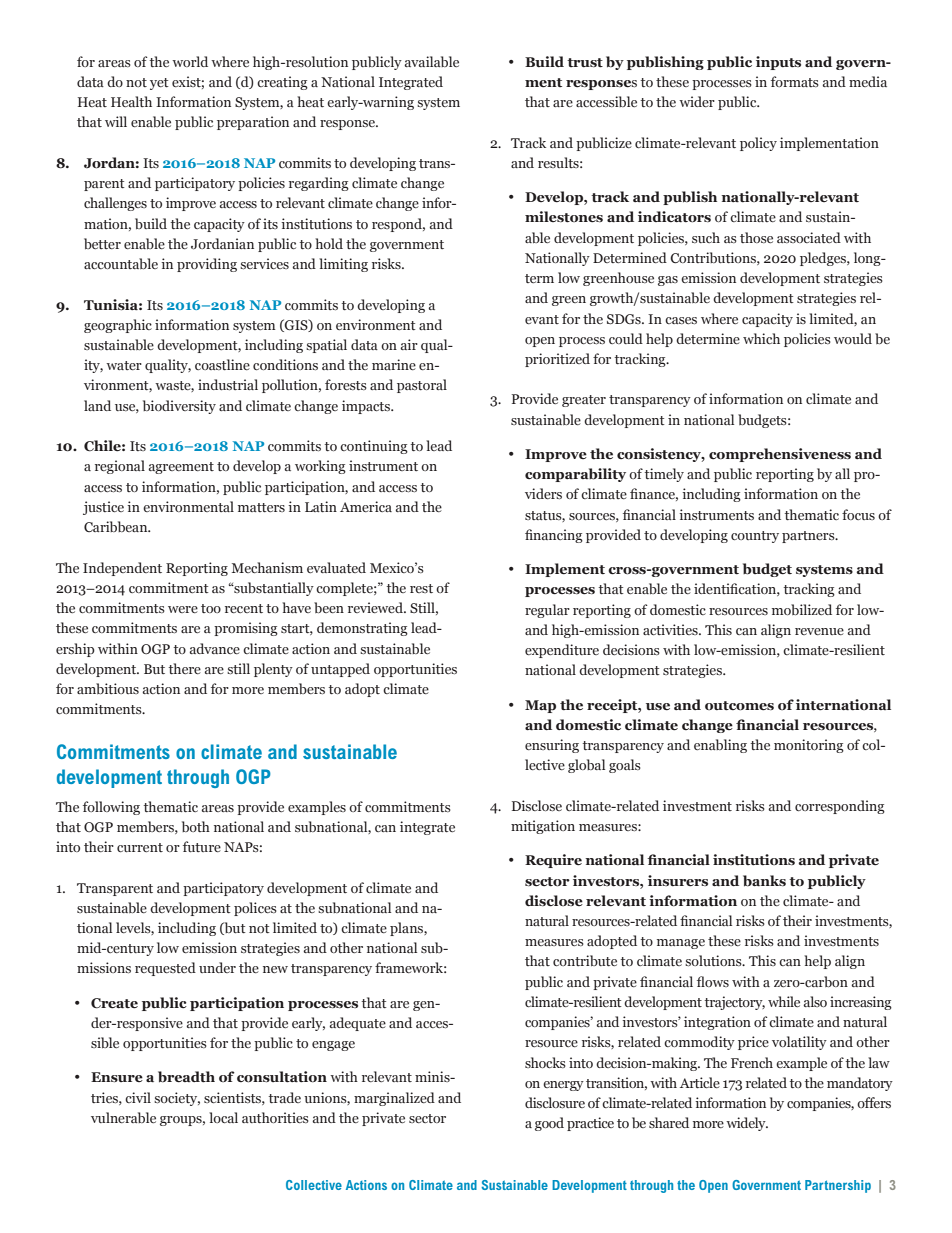 The height and width of the image is (1233, 952). I want to click on comprehensiveness, so click(780, 455).
